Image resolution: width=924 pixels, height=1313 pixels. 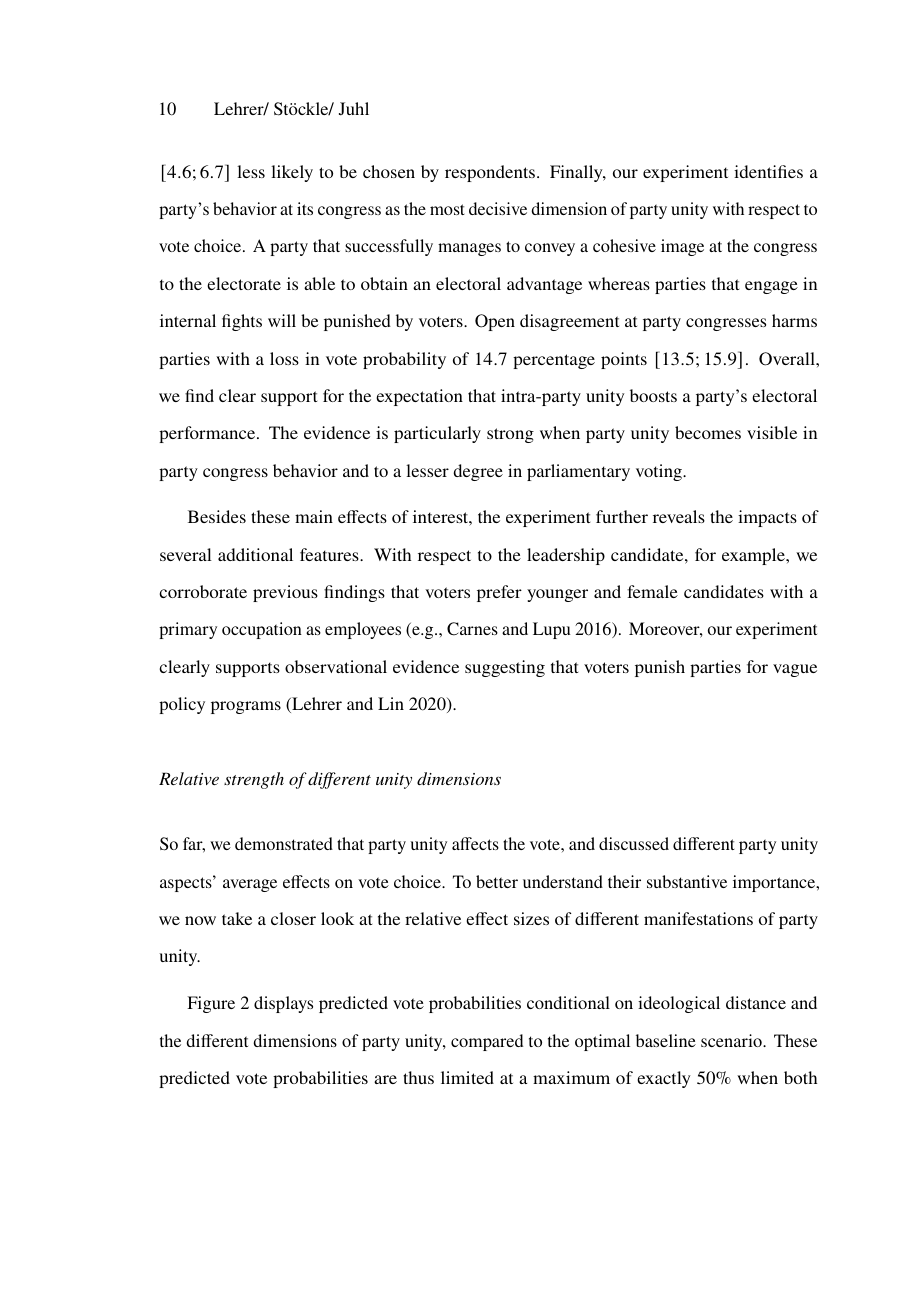 I want to click on demonstrated, so click(x=284, y=843).
